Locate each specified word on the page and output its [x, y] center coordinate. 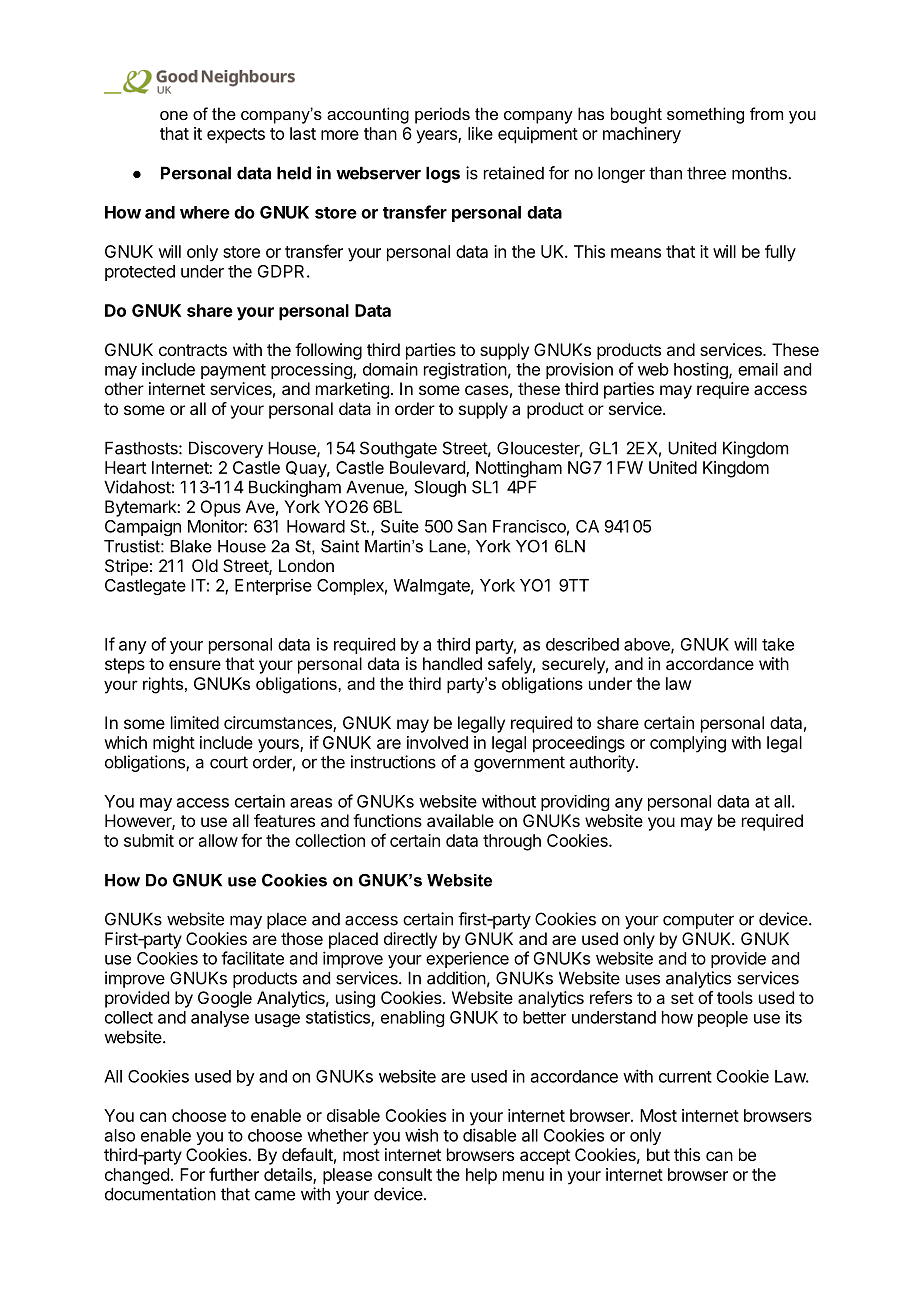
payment [233, 371]
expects [236, 136]
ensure [195, 665]
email [758, 369]
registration [465, 370]
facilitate [252, 958]
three [706, 173]
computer [698, 921]
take [778, 644]
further [234, 1174]
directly [410, 940]
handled [452, 663]
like [480, 133]
